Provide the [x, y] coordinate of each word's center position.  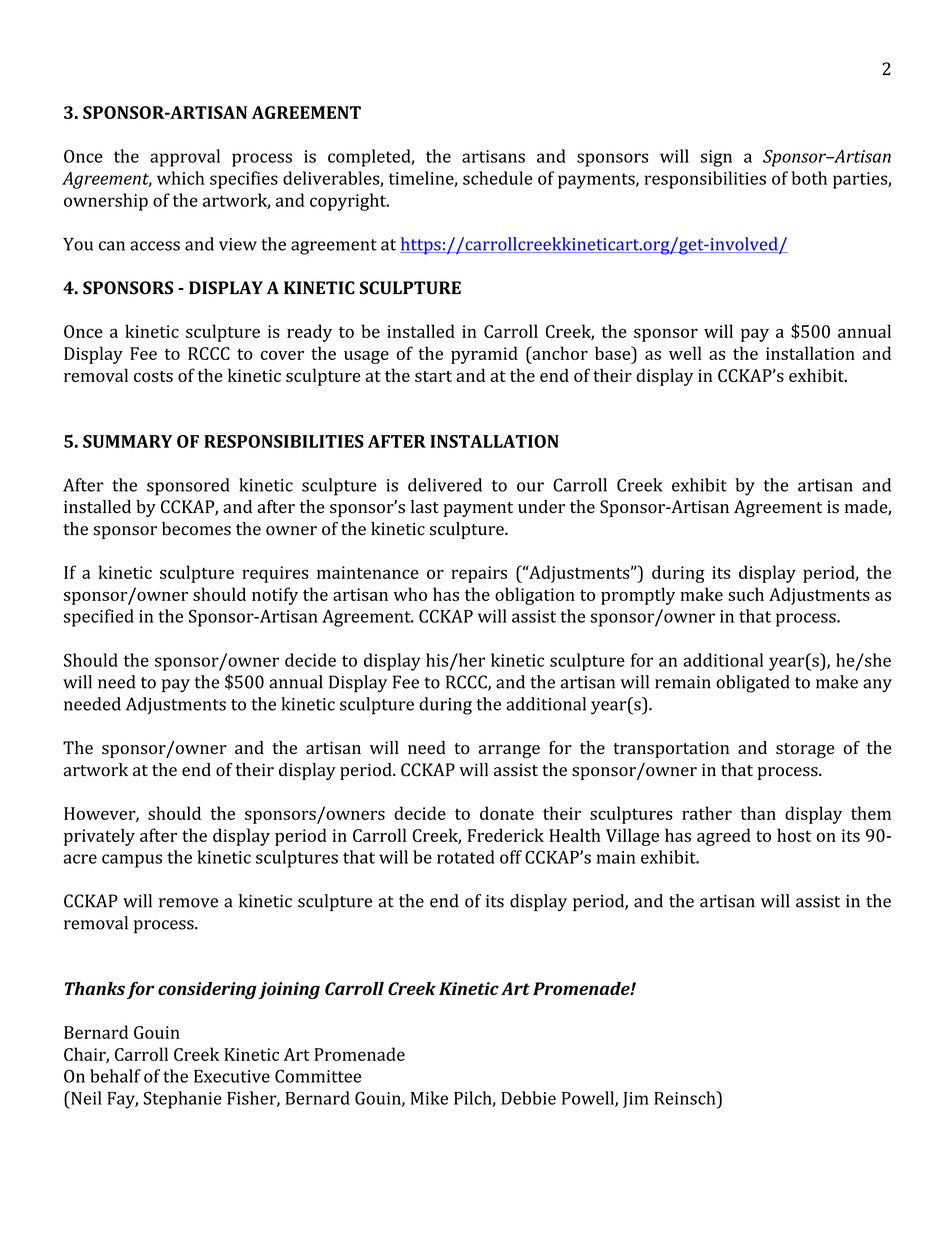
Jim [636, 1100]
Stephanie [183, 1100]
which [180, 178]
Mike [429, 1098]
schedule [497, 178]
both [809, 178]
